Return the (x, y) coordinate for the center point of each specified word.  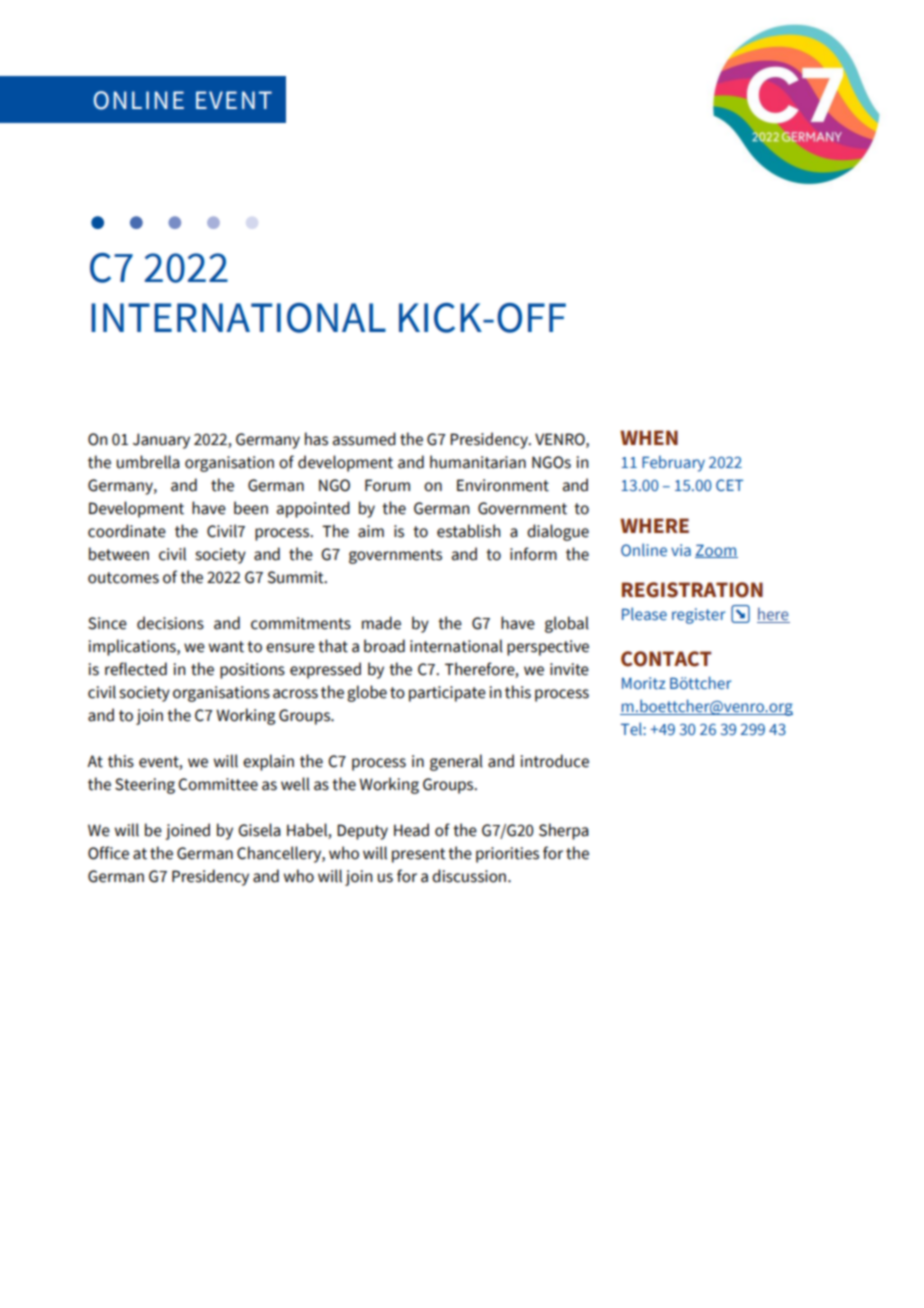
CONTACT (666, 659)
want (226, 647)
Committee (218, 784)
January (161, 441)
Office (108, 853)
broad (384, 646)
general (456, 762)
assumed (364, 439)
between (119, 554)
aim (371, 531)
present (419, 855)
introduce (554, 761)
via (681, 550)
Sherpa (564, 831)
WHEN (649, 437)
